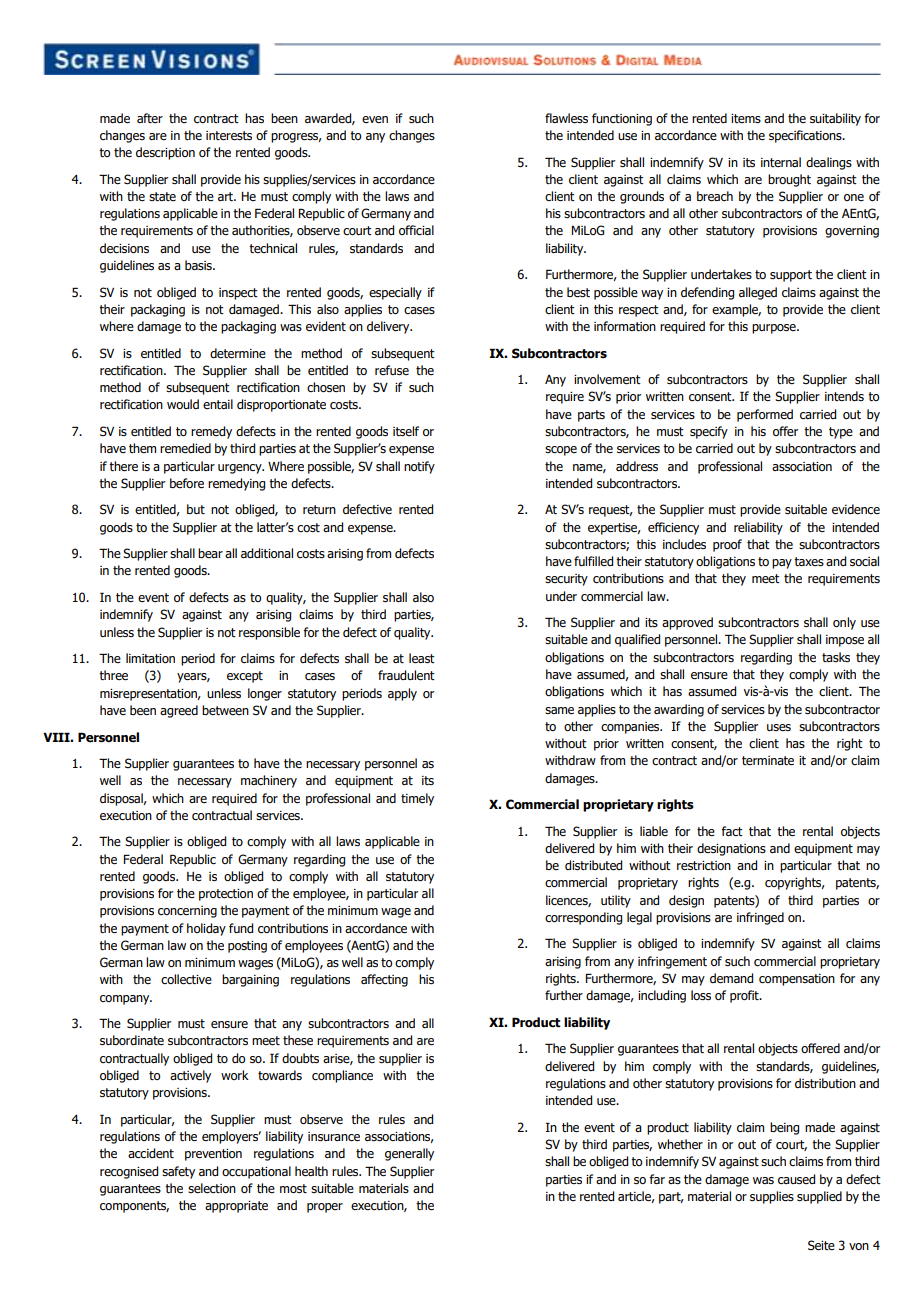 The height and width of the screenshot is (1308, 924). Describe the element at coordinates (245, 677) in the screenshot. I see `except` at that location.
